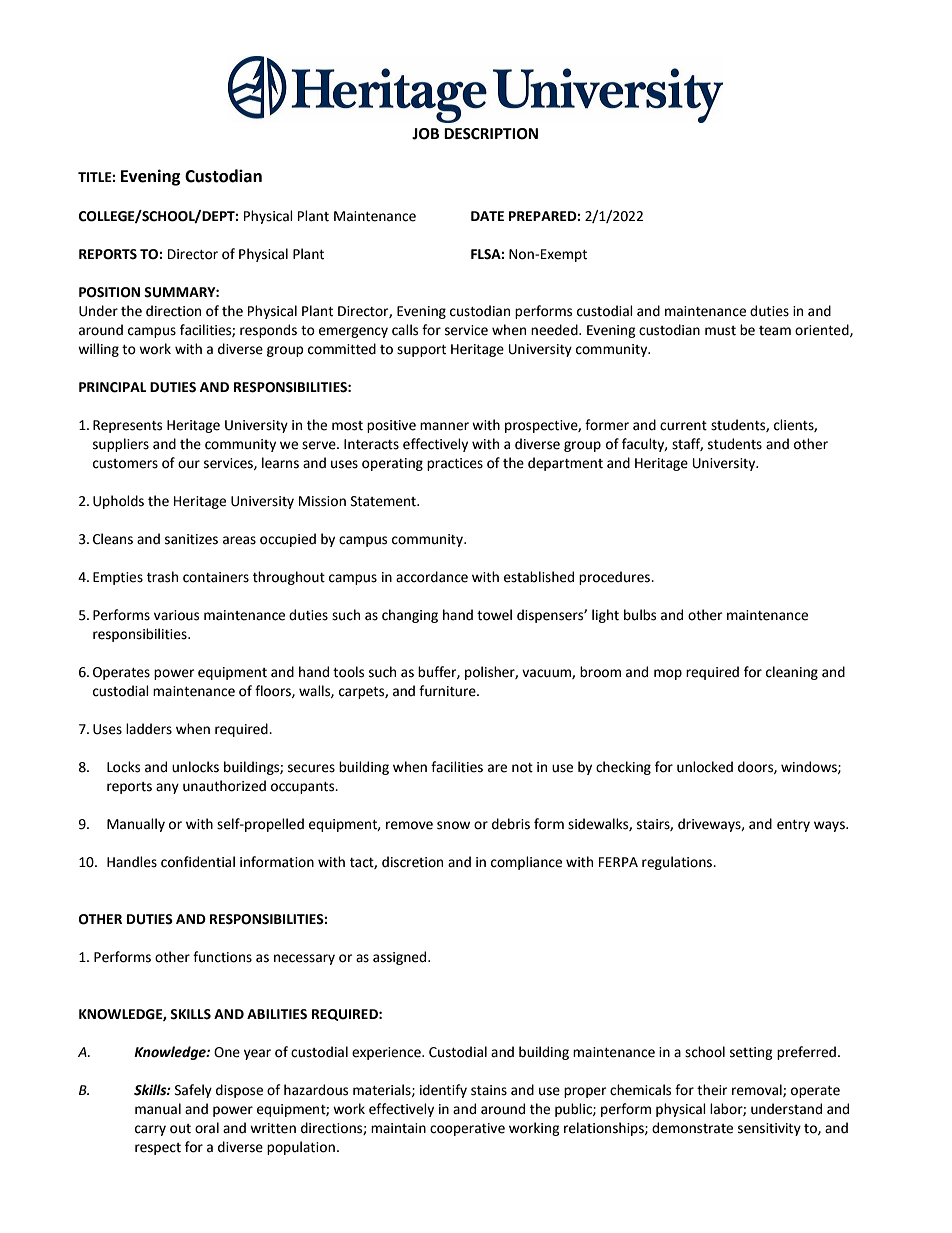 This document has width=952, height=1233. I want to click on oral, so click(207, 1128).
